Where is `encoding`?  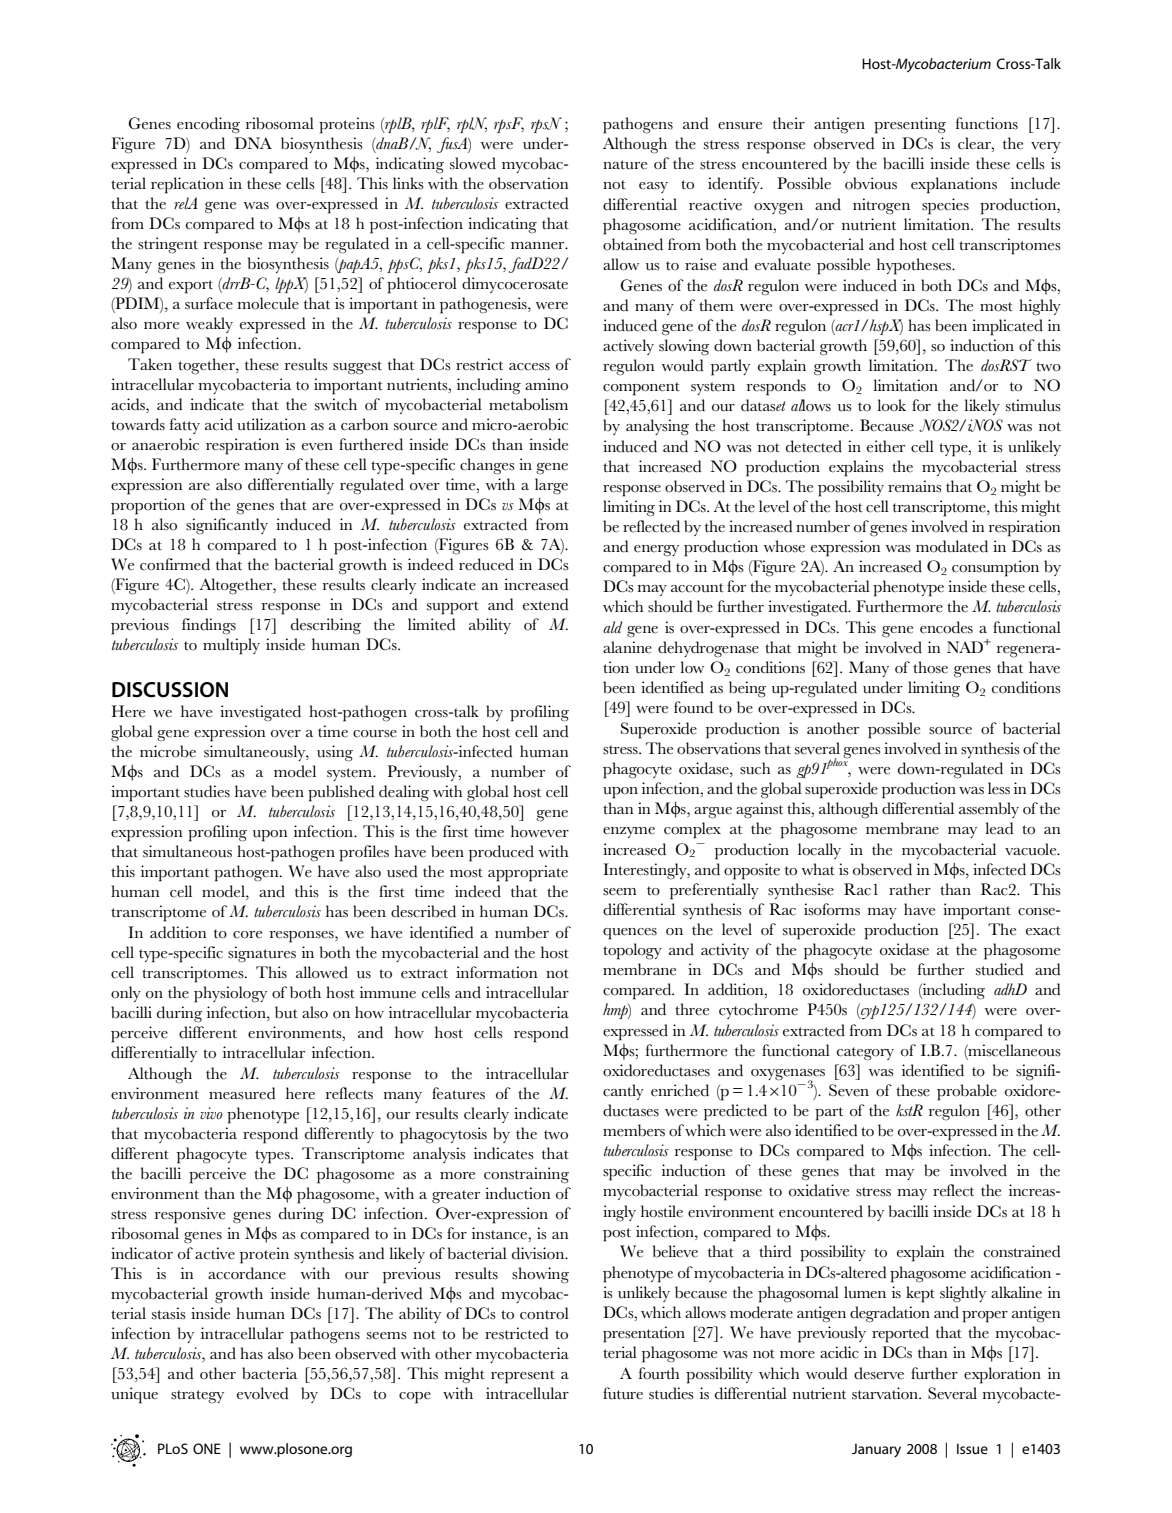 encoding is located at coordinates (208, 125).
